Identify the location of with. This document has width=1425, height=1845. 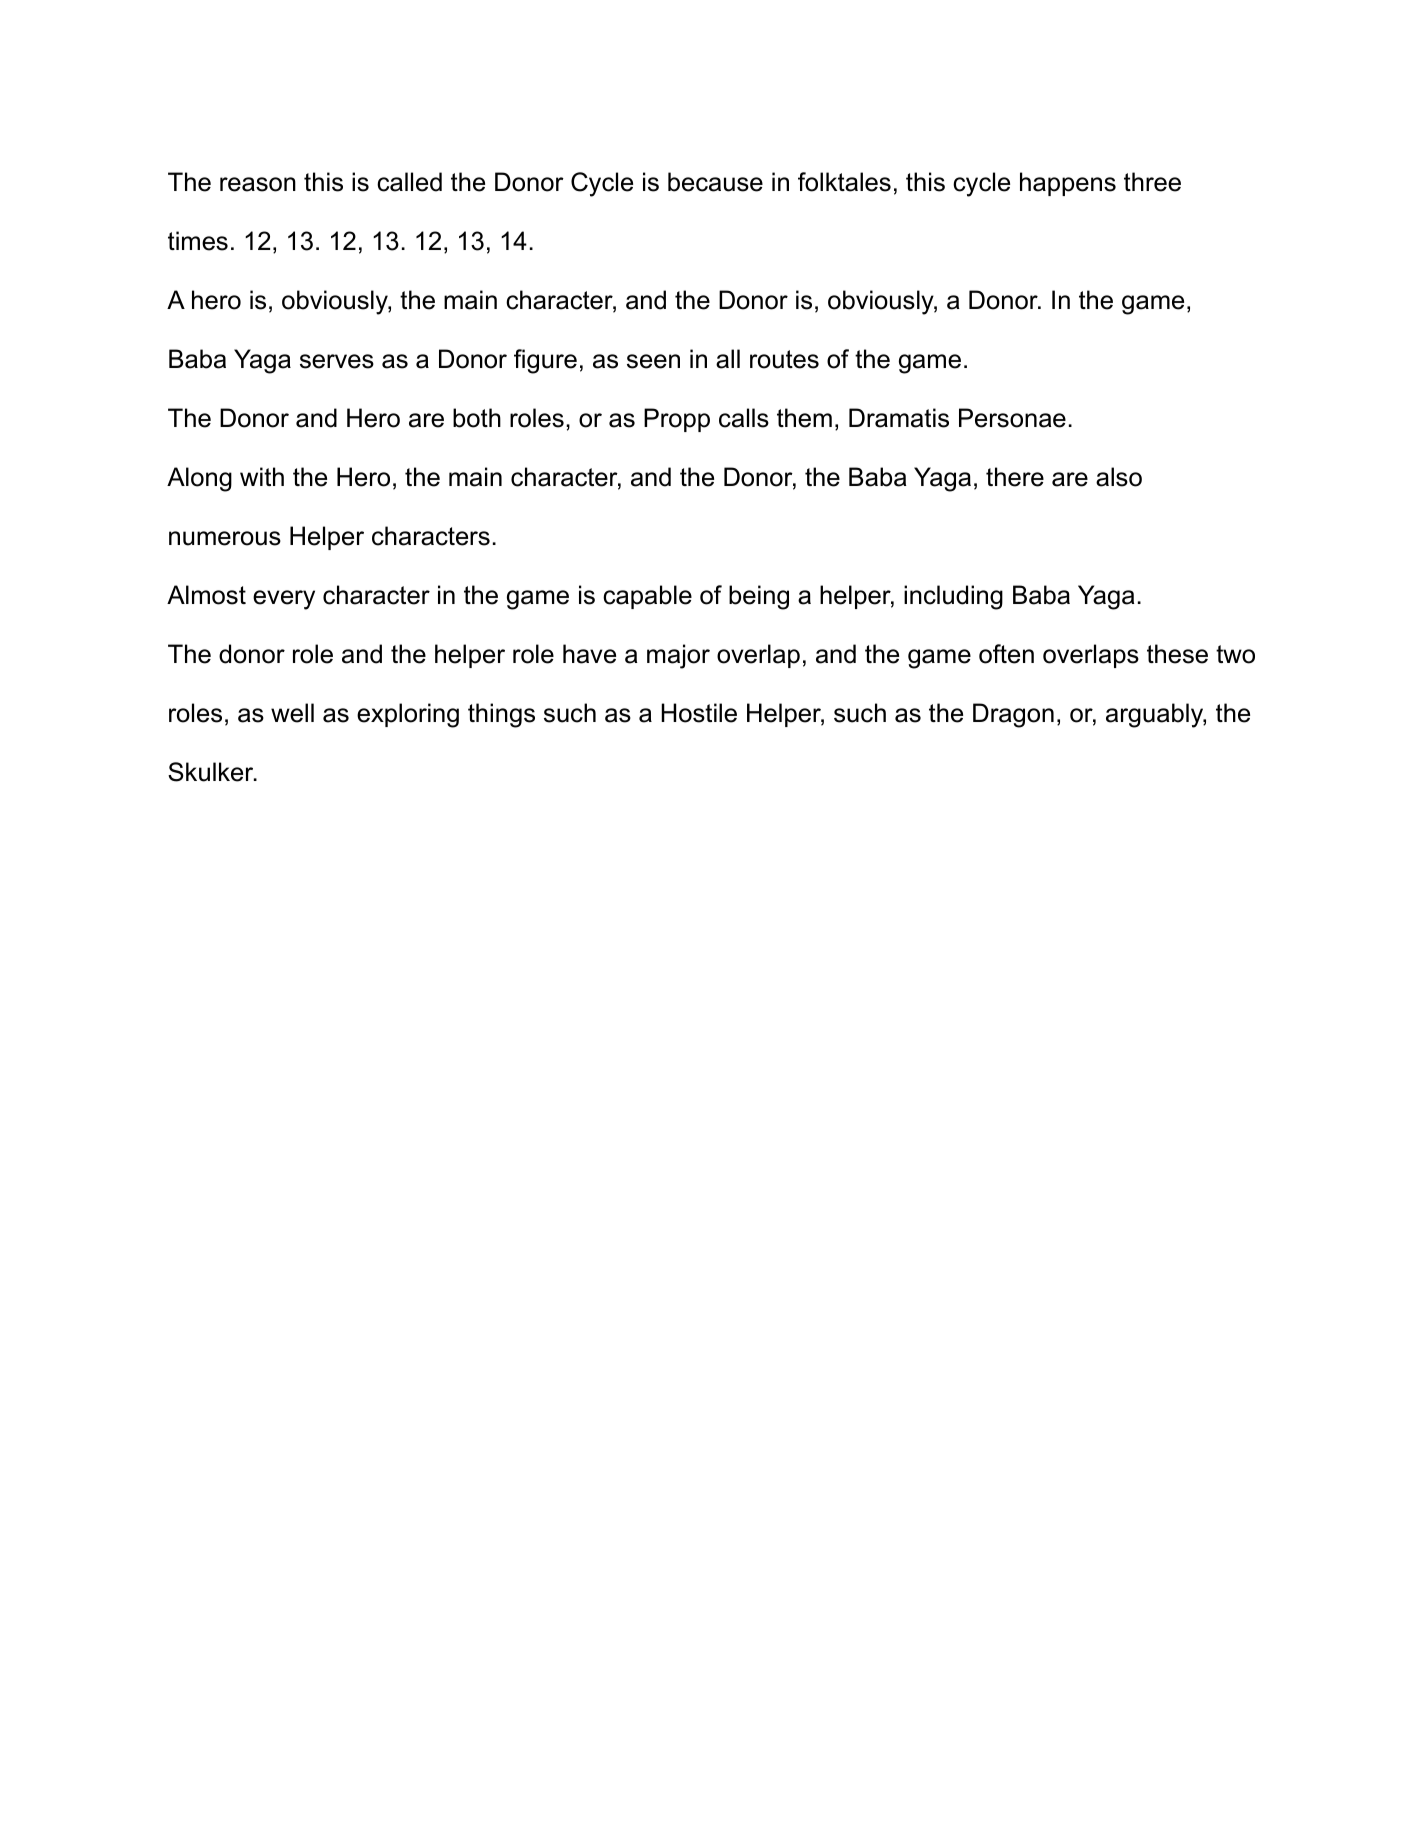
(262, 476).
